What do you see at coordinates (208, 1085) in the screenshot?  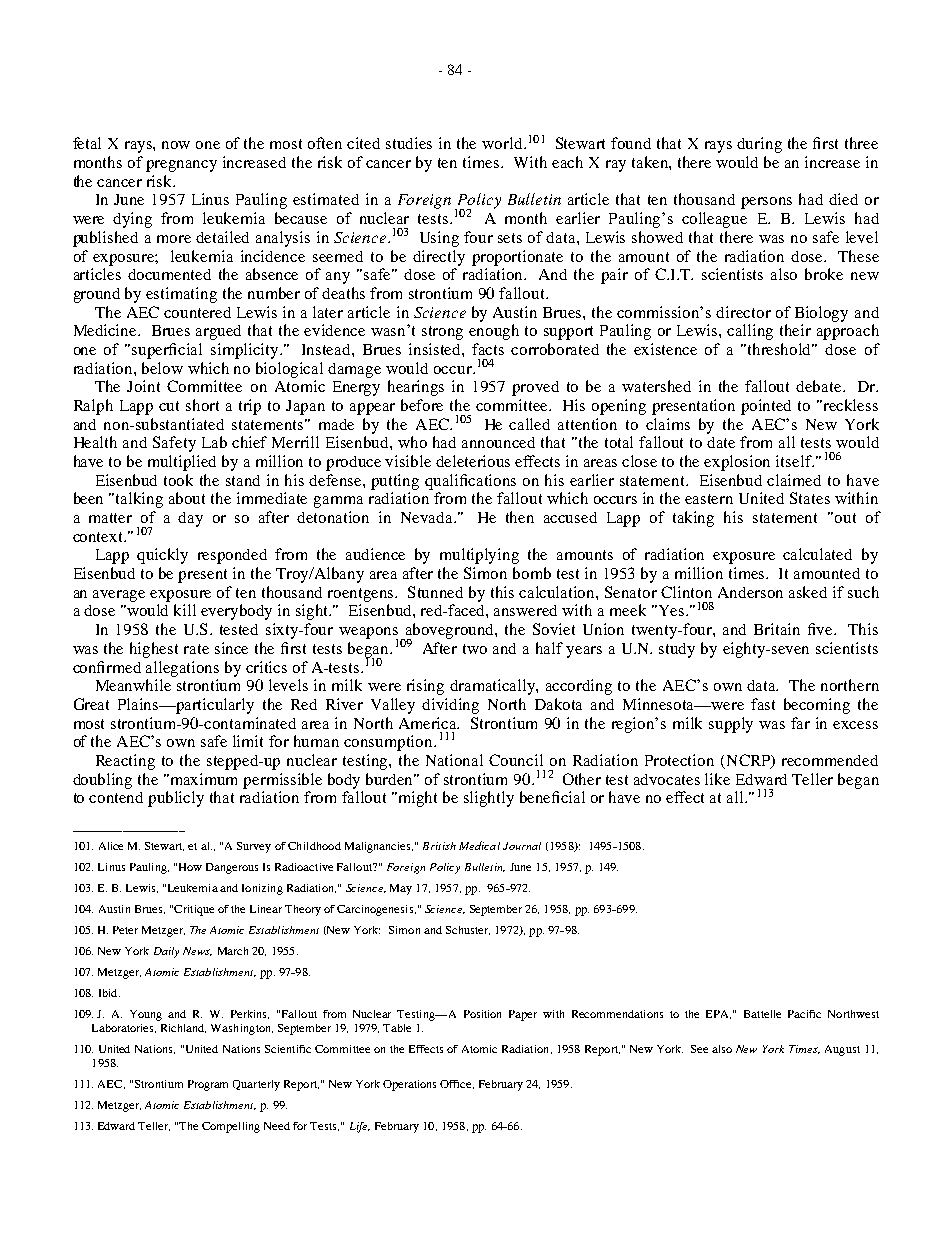 I see `Program` at bounding box center [208, 1085].
